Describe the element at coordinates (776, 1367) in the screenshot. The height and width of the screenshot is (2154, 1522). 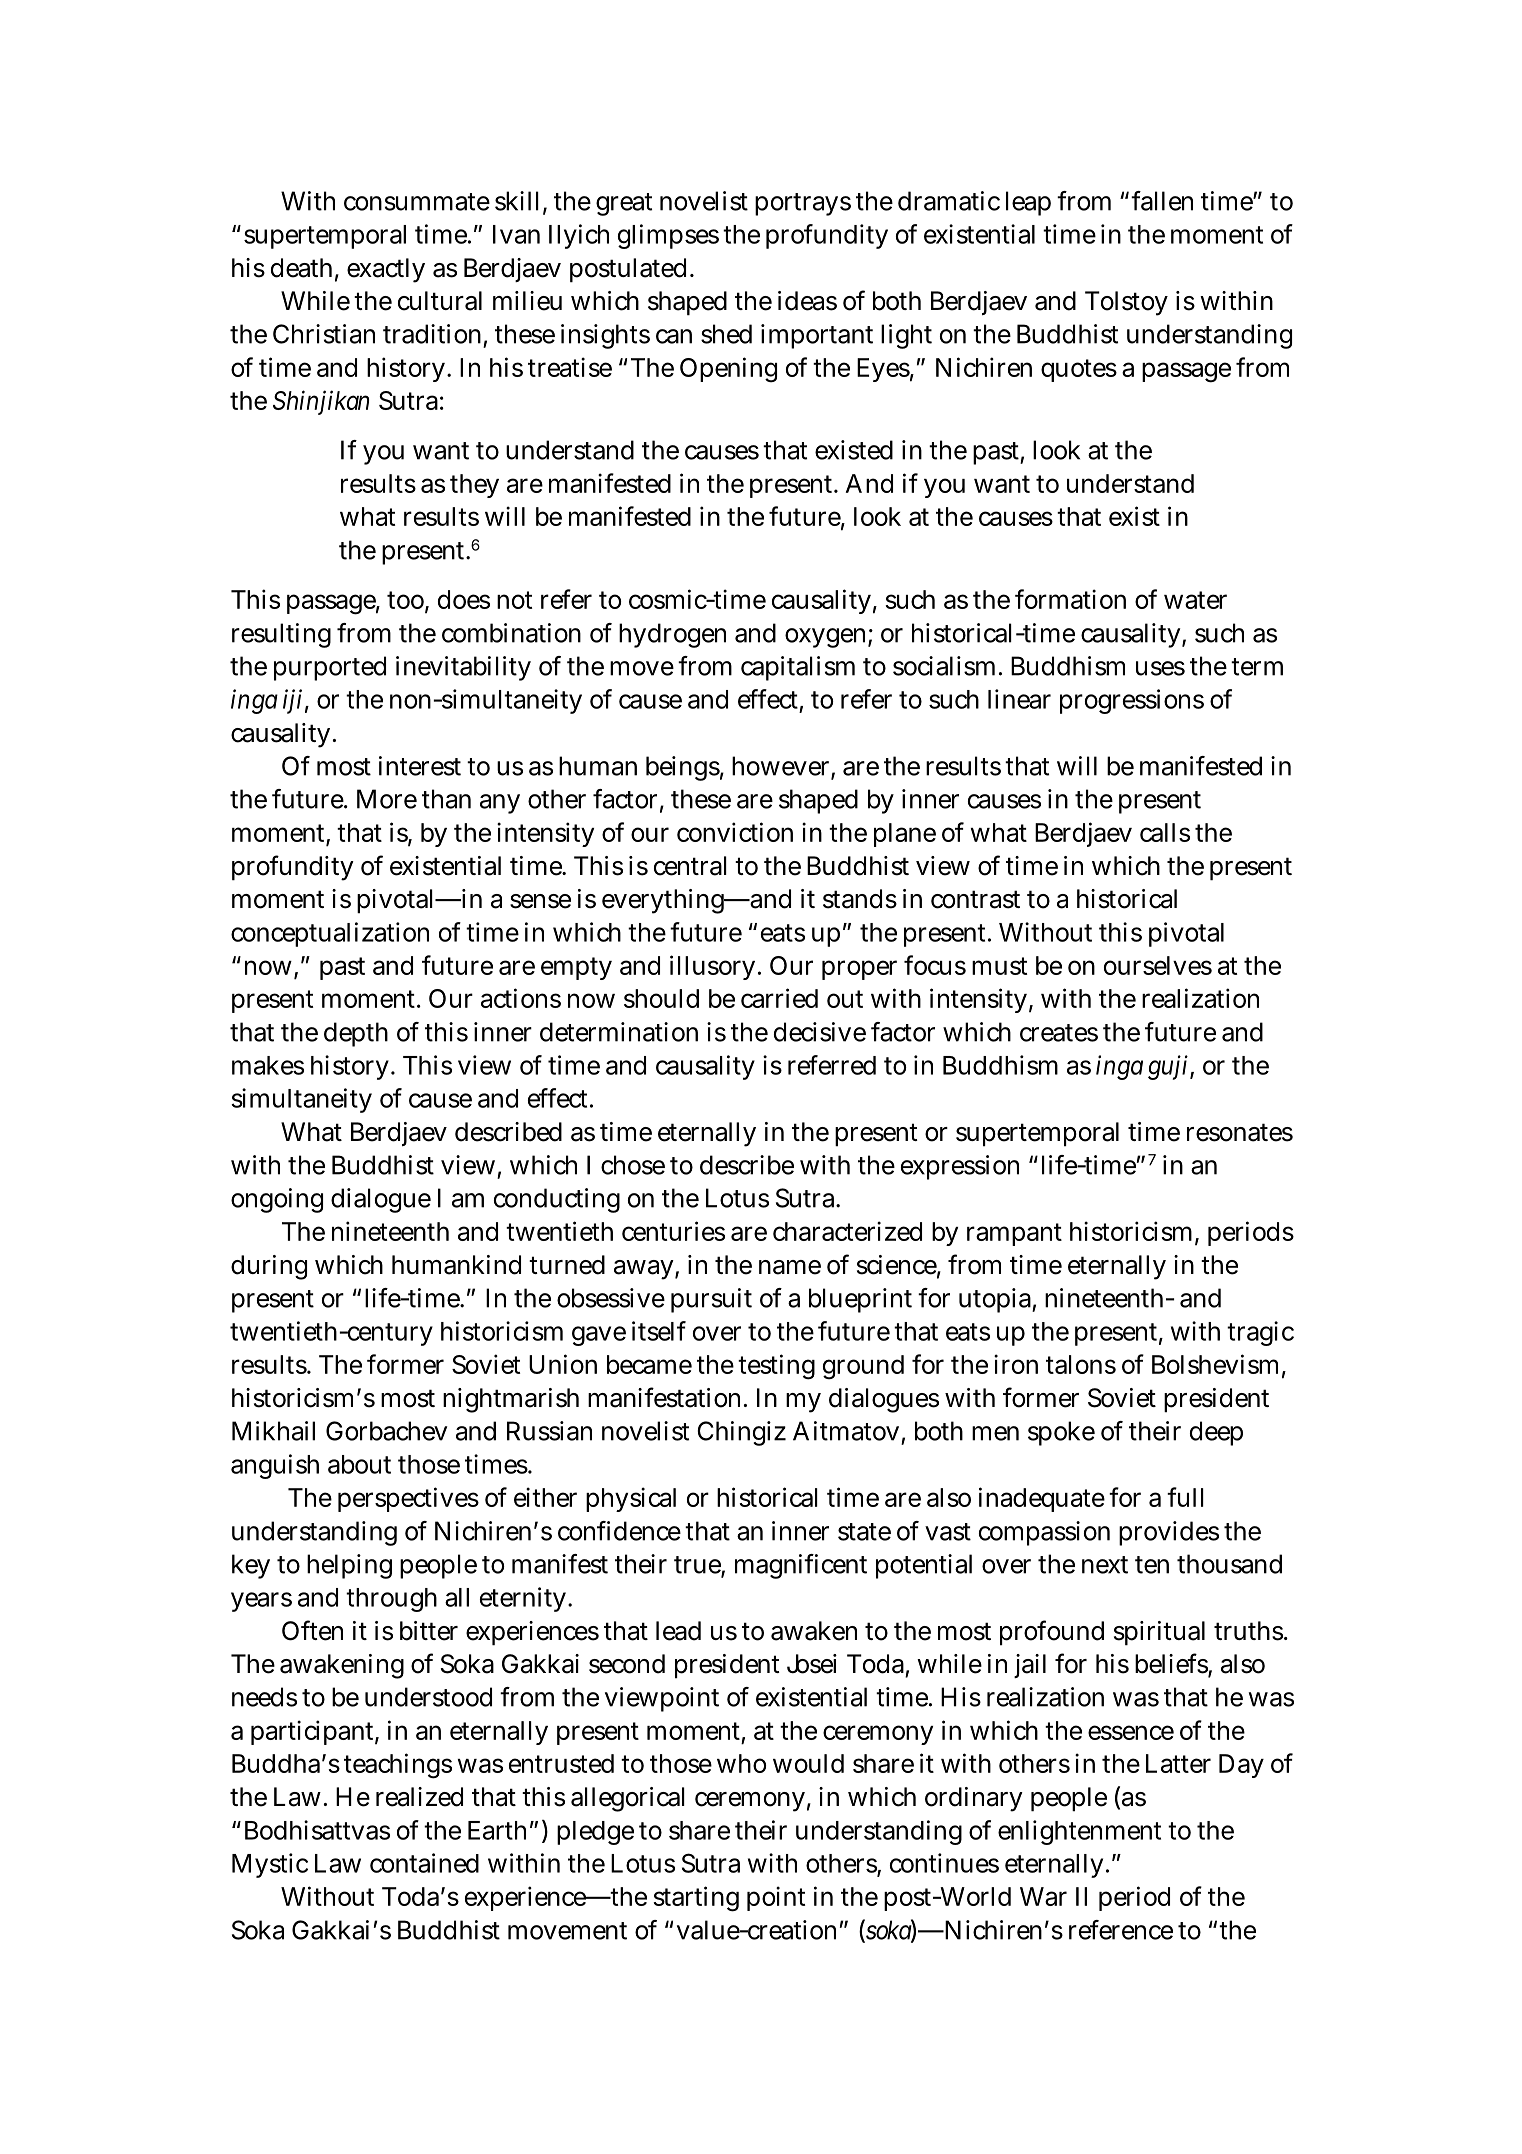
I see `testing` at that location.
